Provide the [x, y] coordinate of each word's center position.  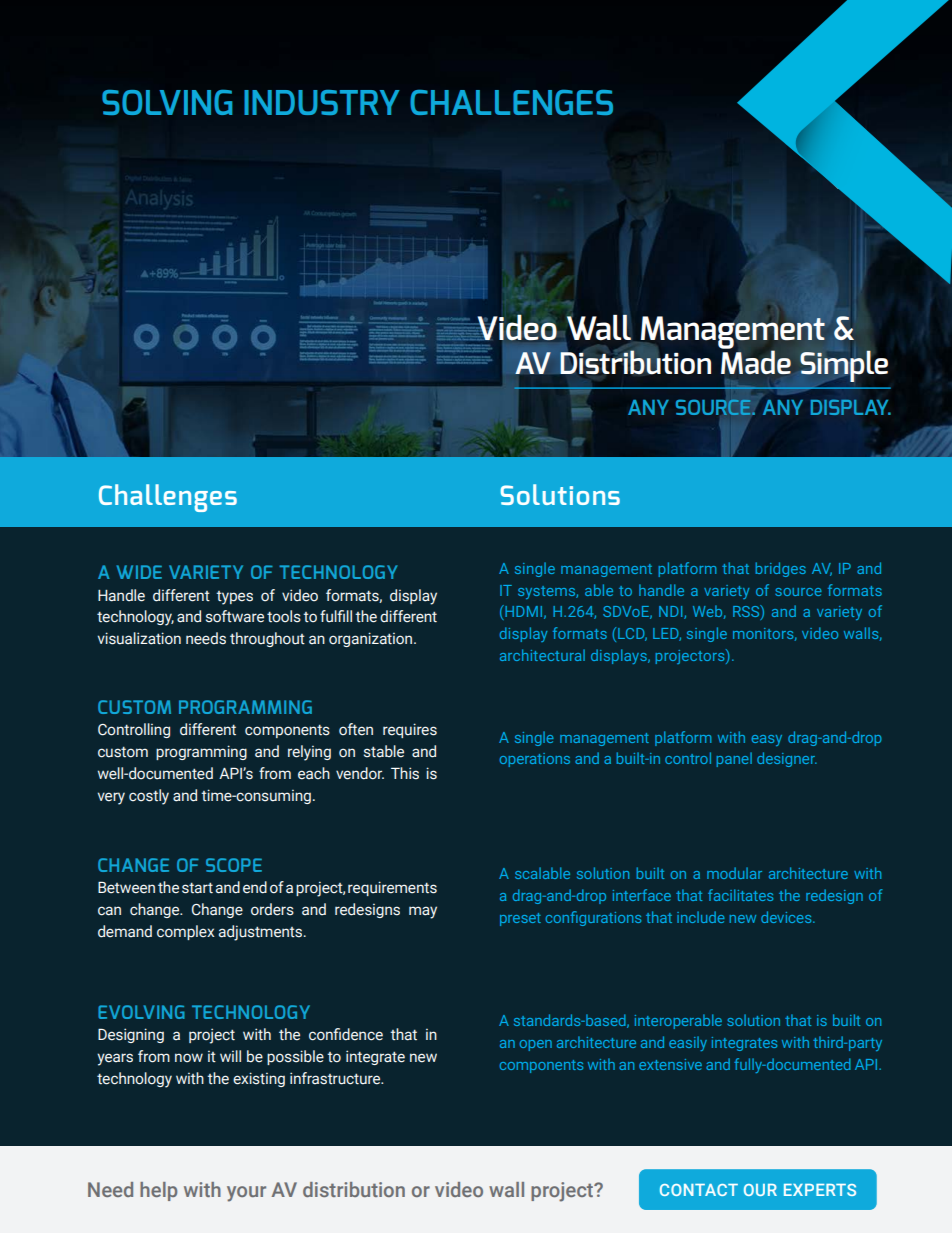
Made [756, 362]
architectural [542, 655]
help [158, 1191]
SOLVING [167, 102]
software [235, 616]
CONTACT [699, 1190]
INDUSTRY [321, 102]
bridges [780, 569]
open [535, 1045]
